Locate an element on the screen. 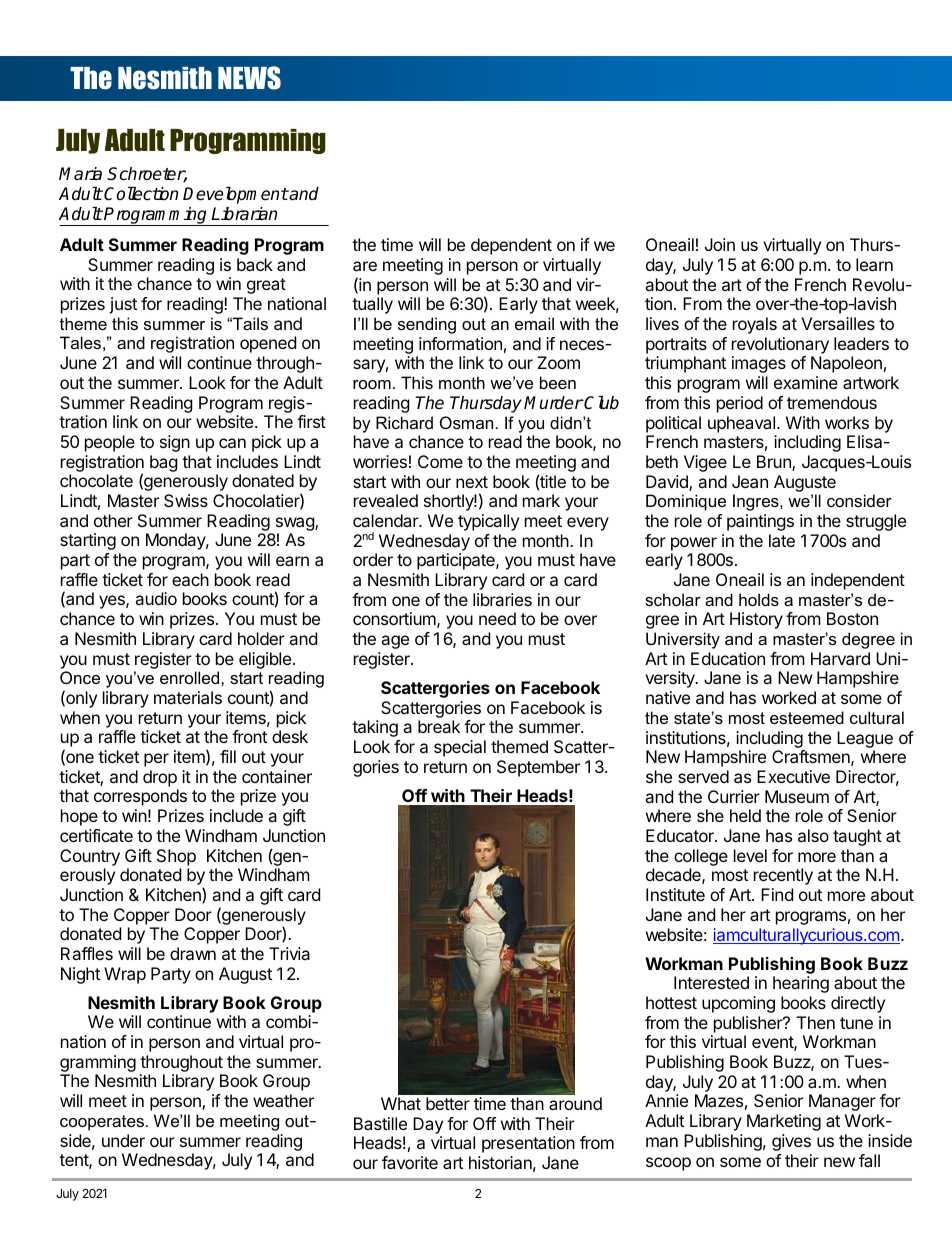 The width and height of the screenshot is (952, 1233). also is located at coordinates (813, 835).
